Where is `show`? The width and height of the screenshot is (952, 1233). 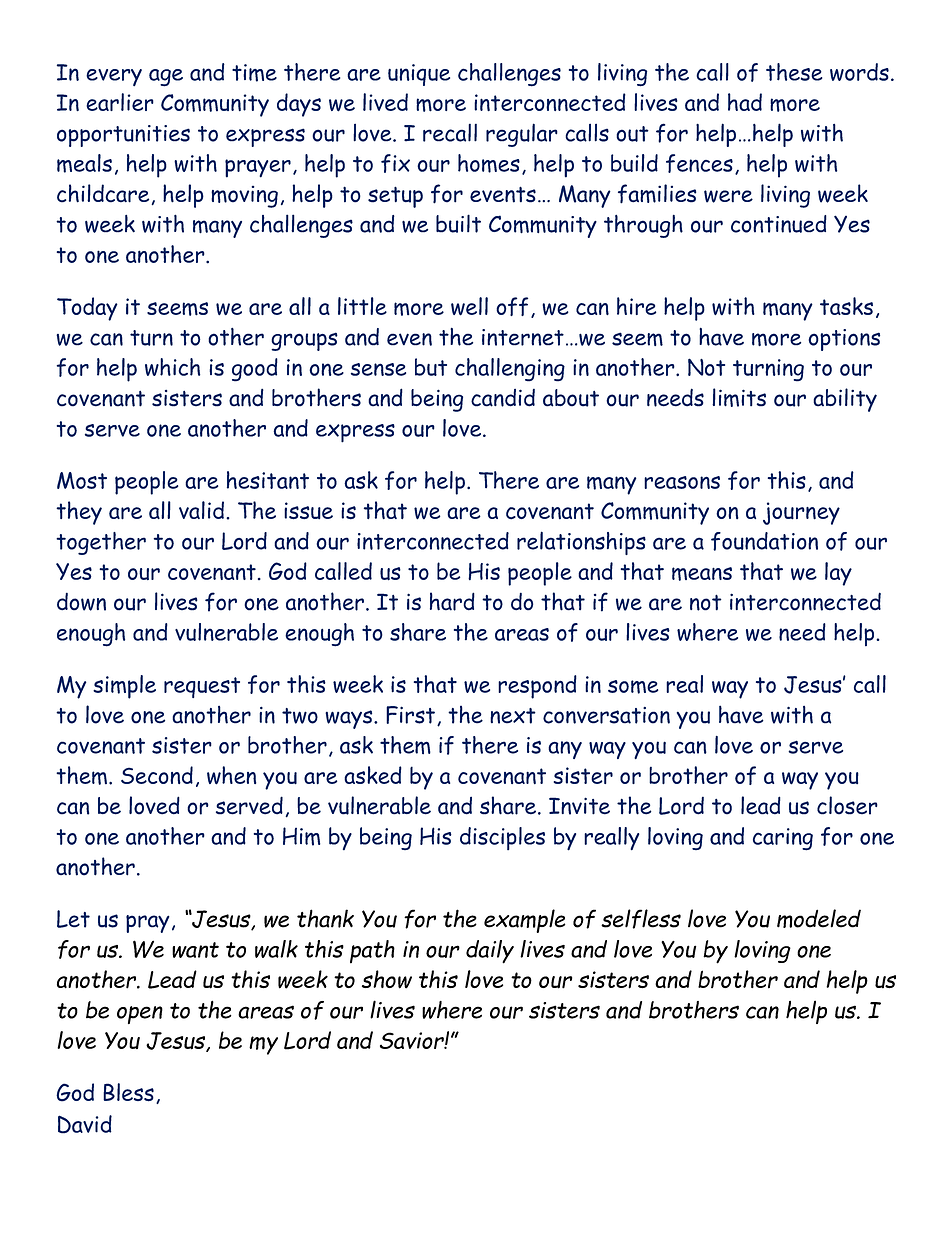 show is located at coordinates (387, 979).
